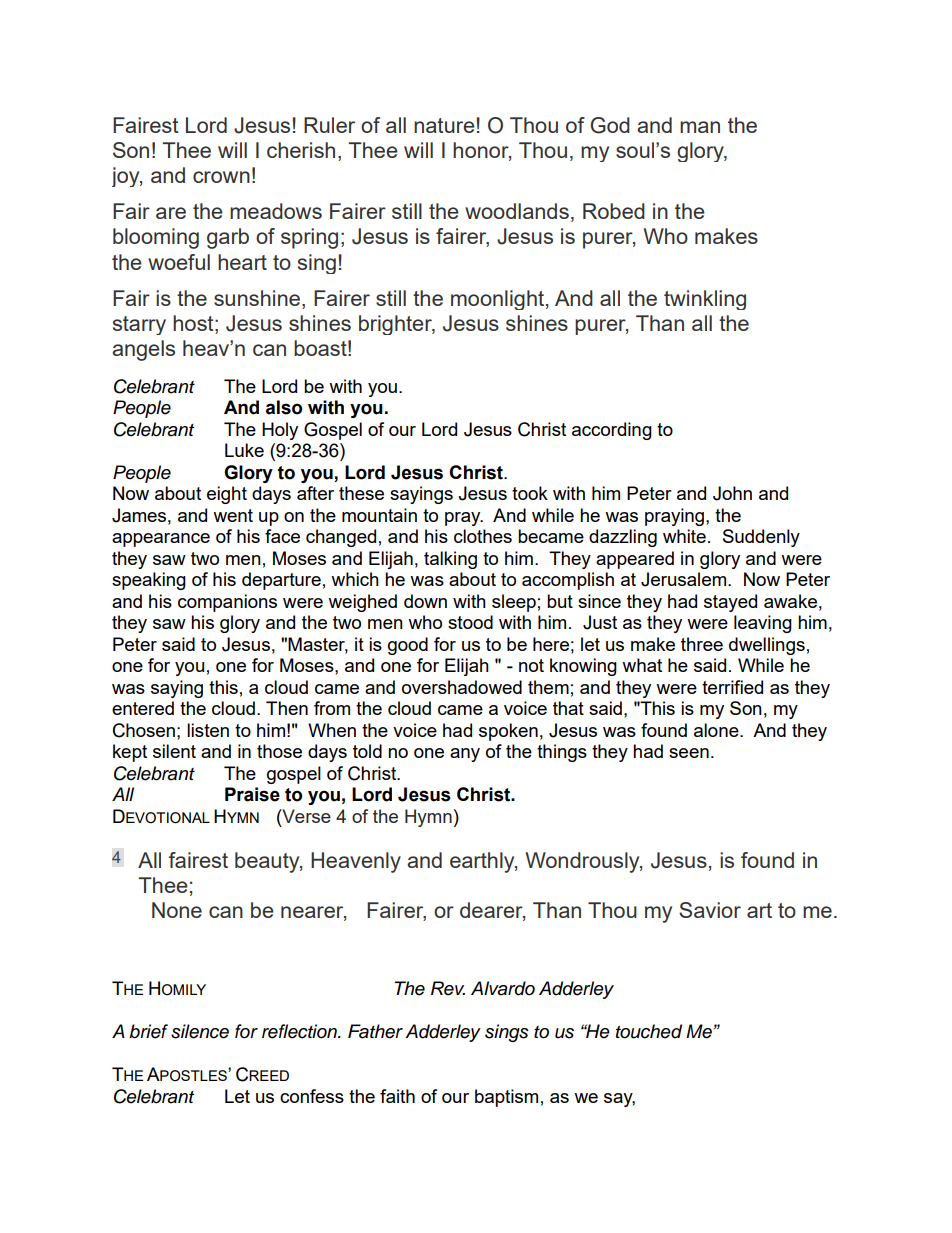  Describe the element at coordinates (143, 350) in the screenshot. I see `angels` at that location.
